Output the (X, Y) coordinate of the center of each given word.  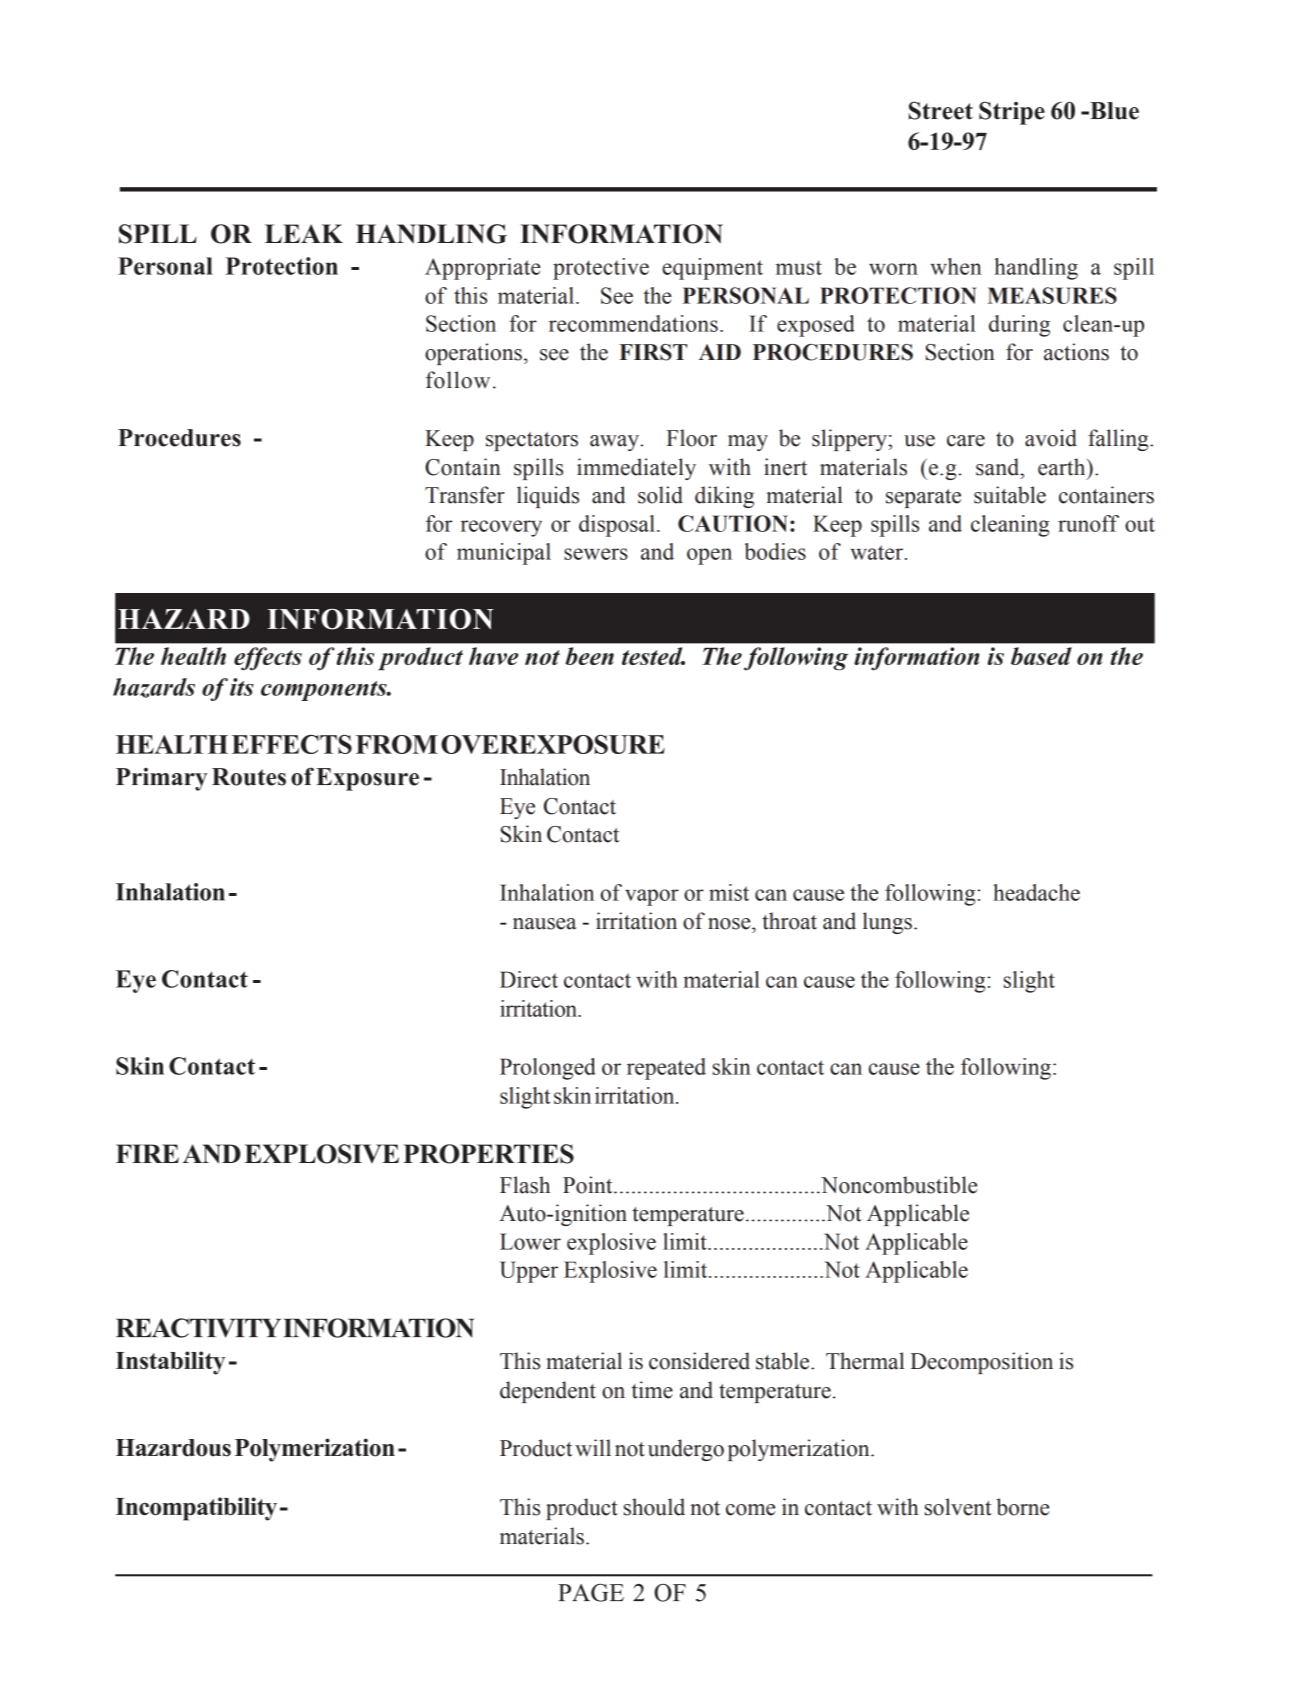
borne (1022, 1507)
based (1041, 656)
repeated (666, 1069)
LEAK (304, 233)
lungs (887, 923)
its (242, 687)
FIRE (147, 1153)
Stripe (1012, 113)
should (654, 1507)
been (589, 656)
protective (601, 269)
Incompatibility (196, 1509)
